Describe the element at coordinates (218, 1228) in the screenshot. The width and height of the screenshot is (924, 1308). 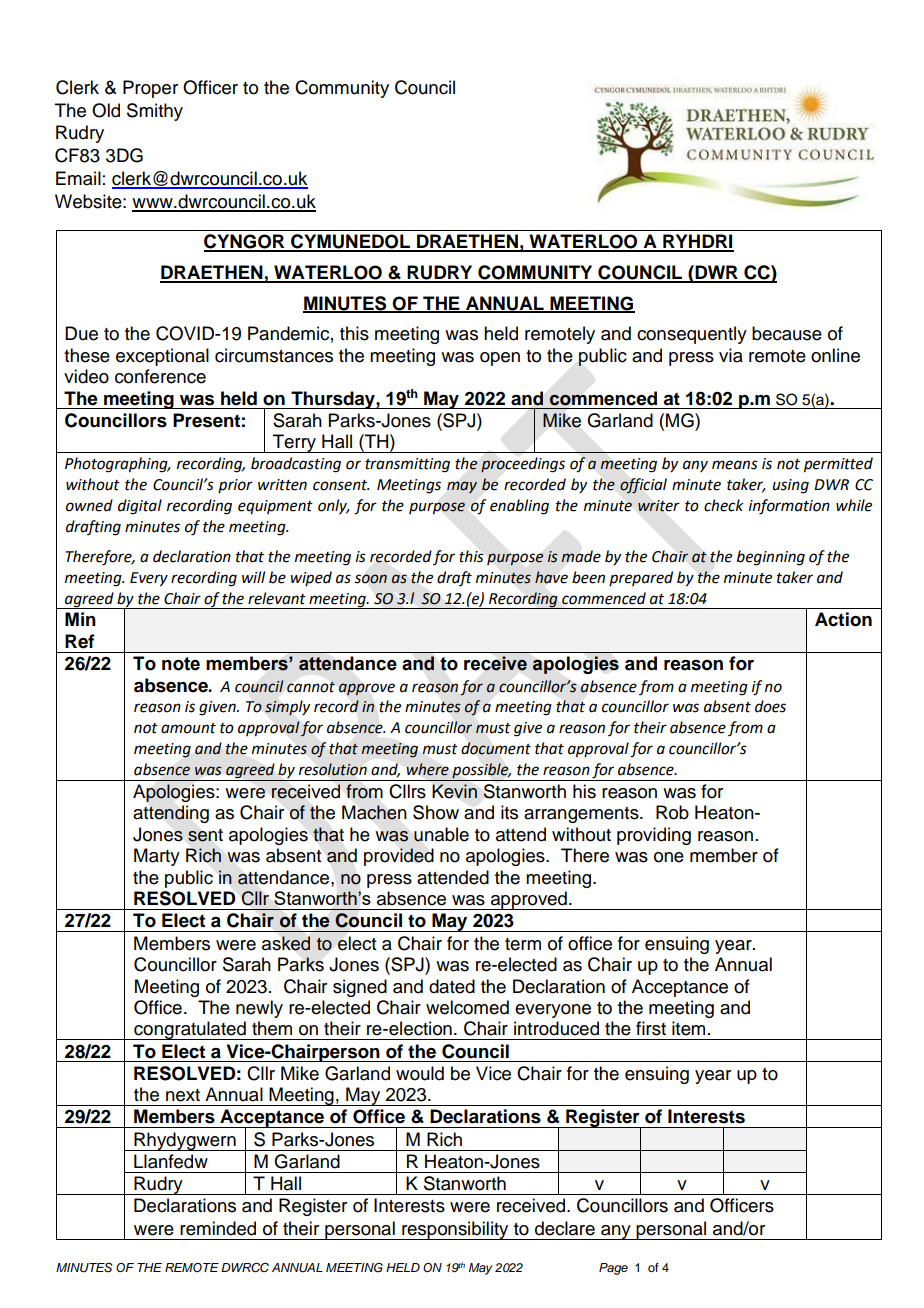
I see `reminded` at that location.
